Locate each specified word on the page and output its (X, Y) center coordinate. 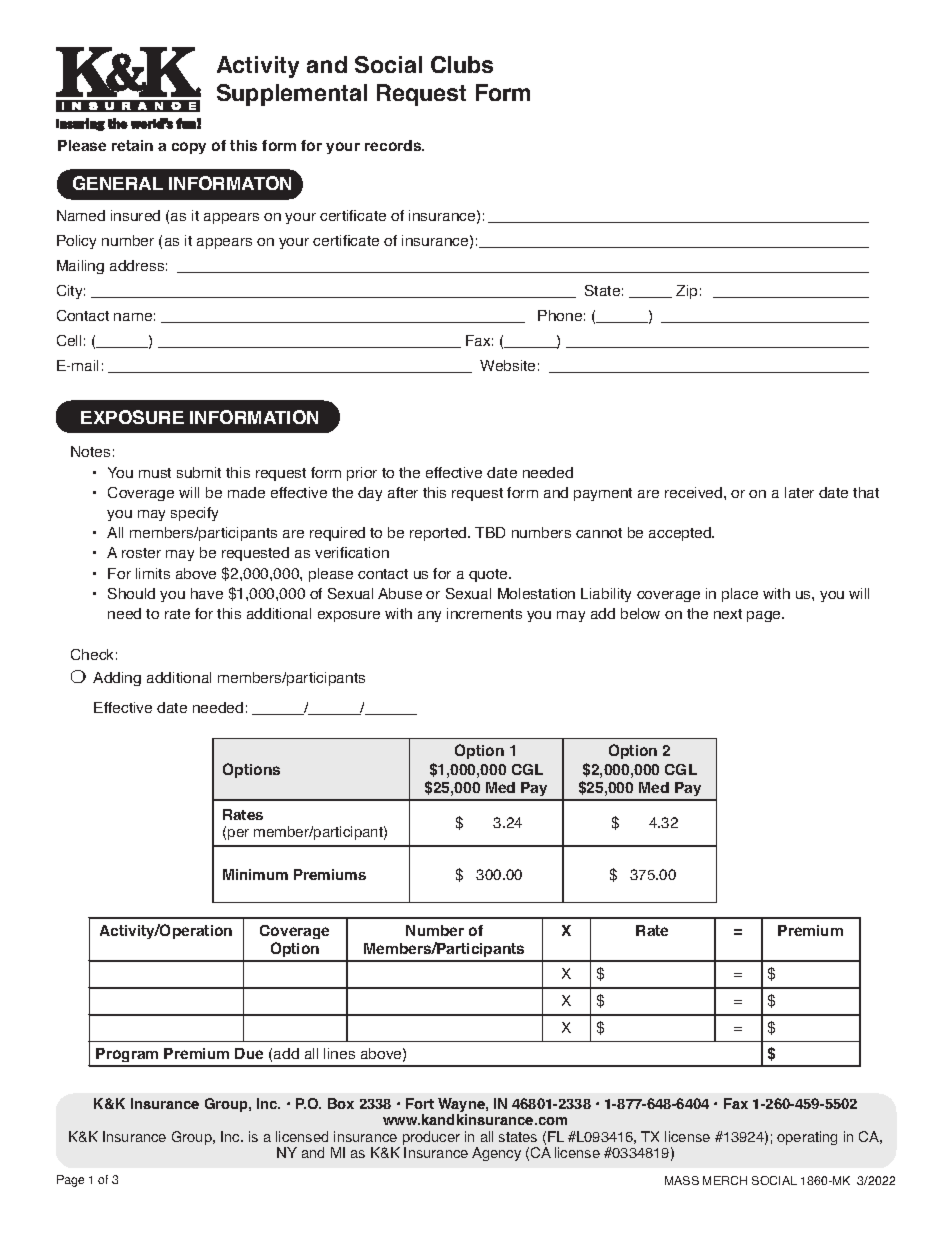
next (728, 614)
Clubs (462, 64)
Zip (686, 292)
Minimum (255, 874)
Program (127, 1057)
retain (132, 145)
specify (194, 514)
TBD (490, 532)
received (695, 492)
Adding (117, 679)
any (429, 616)
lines (339, 1053)
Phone (560, 315)
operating (807, 1138)
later (799, 492)
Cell (69, 340)
